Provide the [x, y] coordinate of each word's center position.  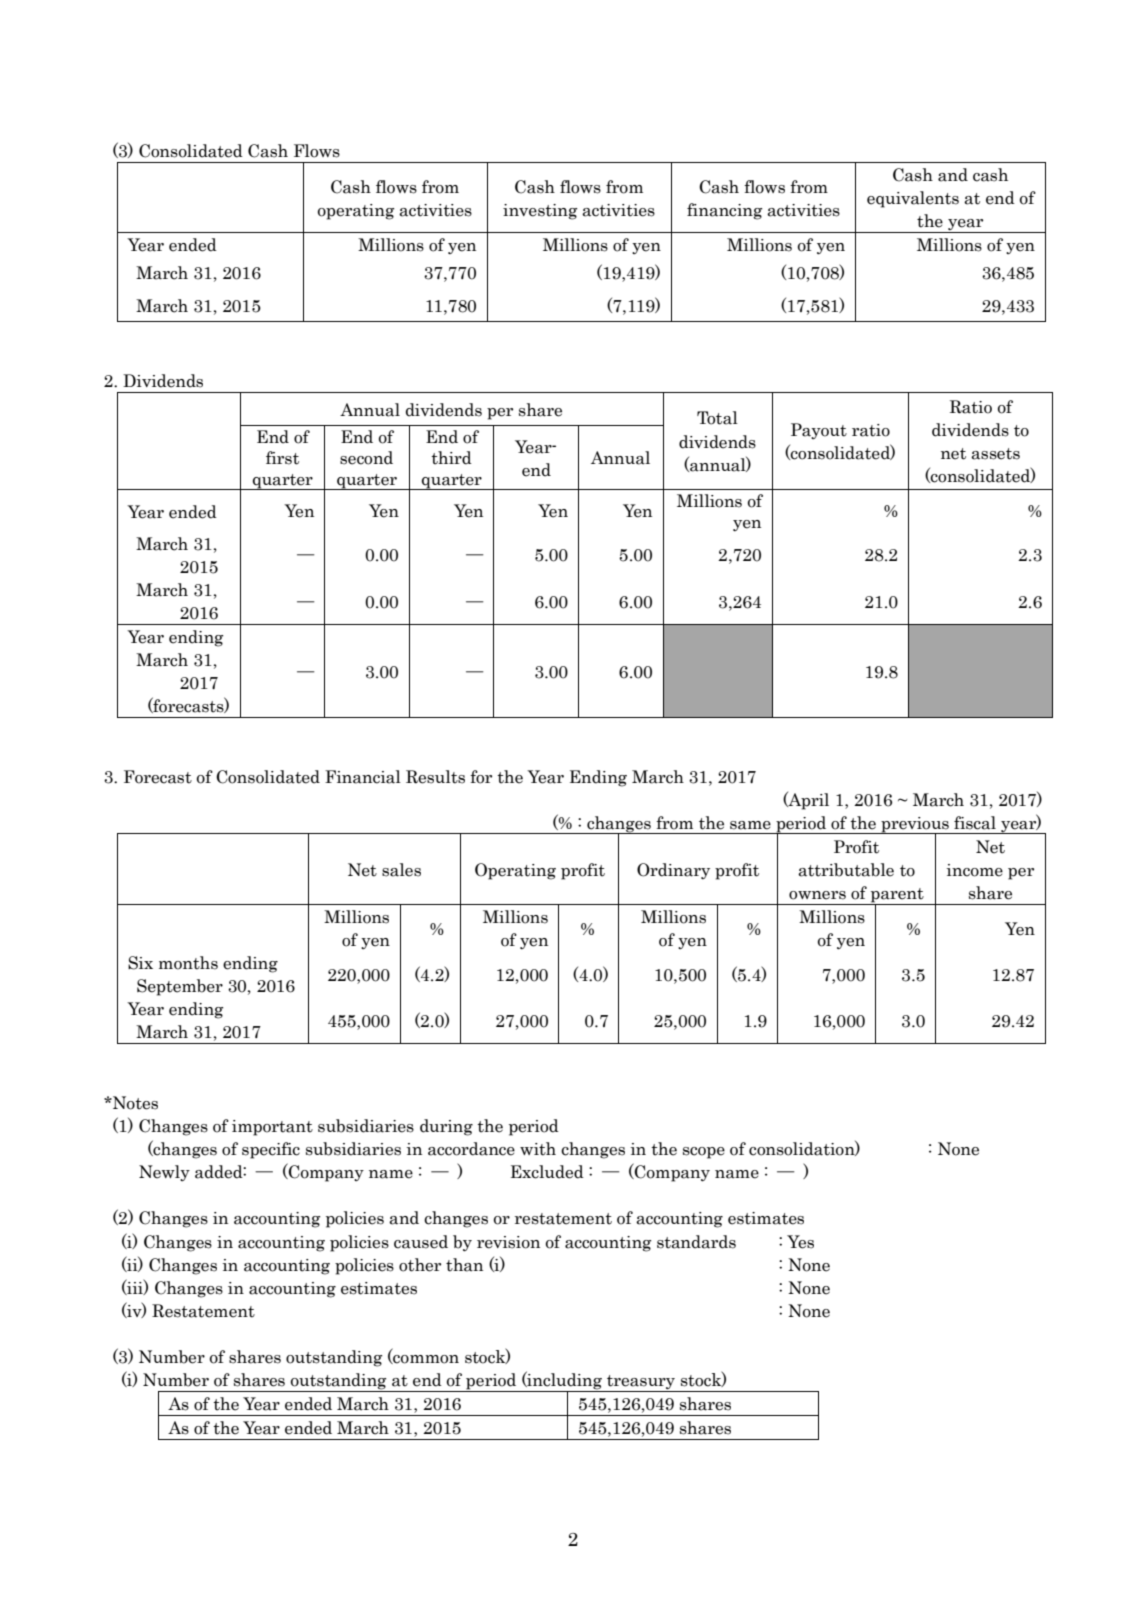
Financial [363, 777]
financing [725, 211]
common [425, 1359]
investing [540, 212]
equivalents [913, 199]
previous [915, 826]
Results [435, 777]
